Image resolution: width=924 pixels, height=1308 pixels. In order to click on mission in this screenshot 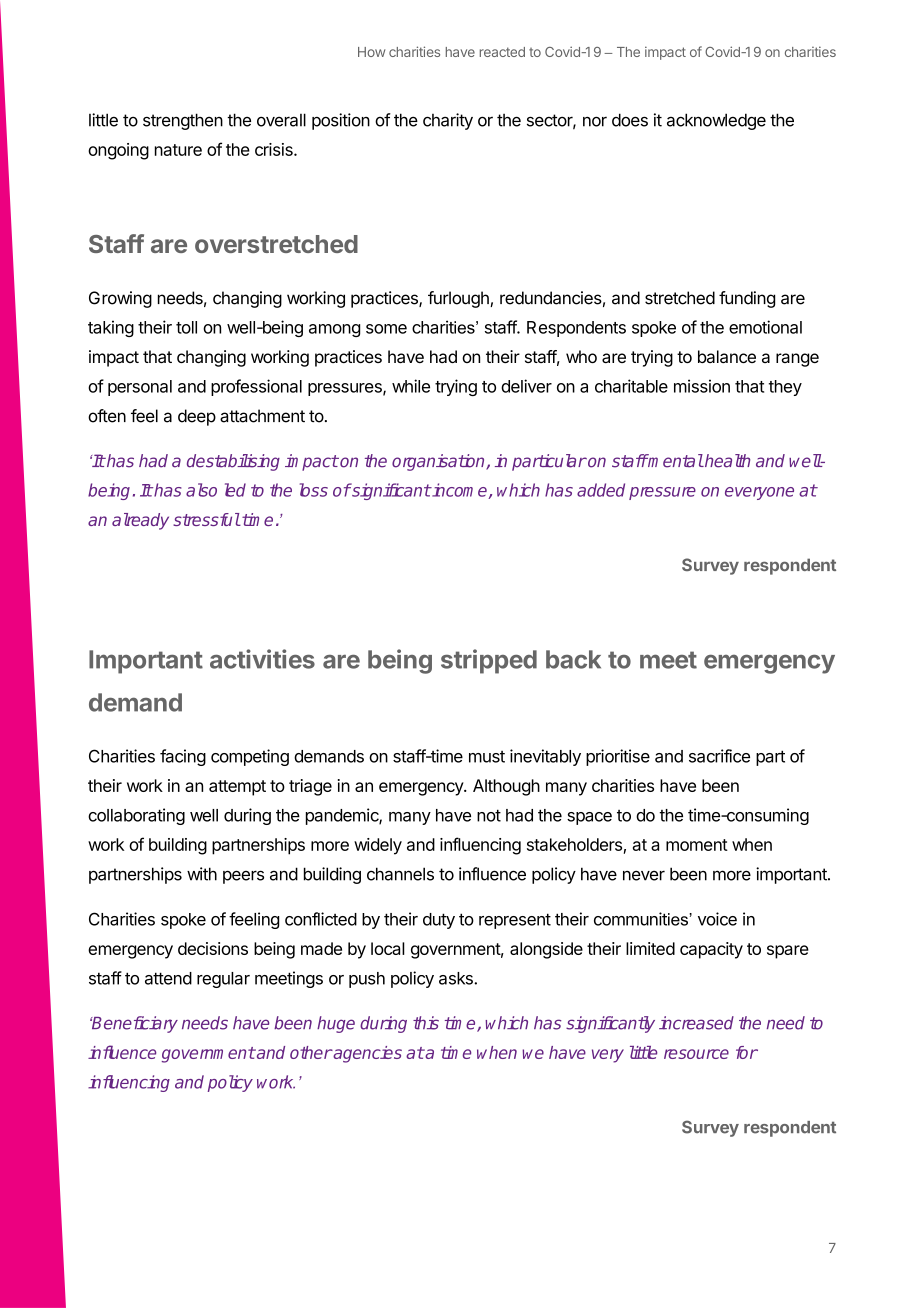, I will do `click(702, 386)`.
